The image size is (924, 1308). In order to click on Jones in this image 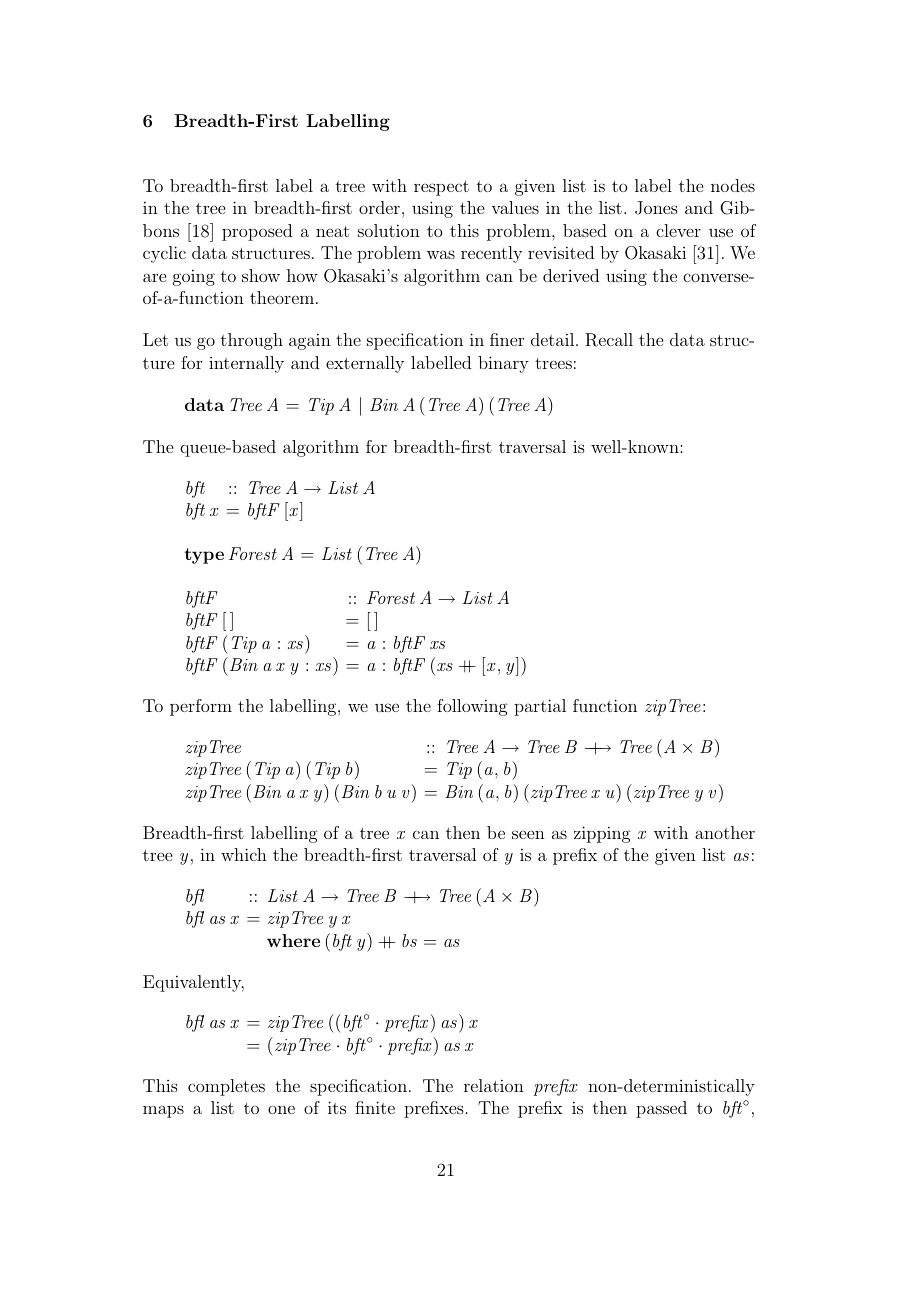, I will do `click(656, 208)`.
